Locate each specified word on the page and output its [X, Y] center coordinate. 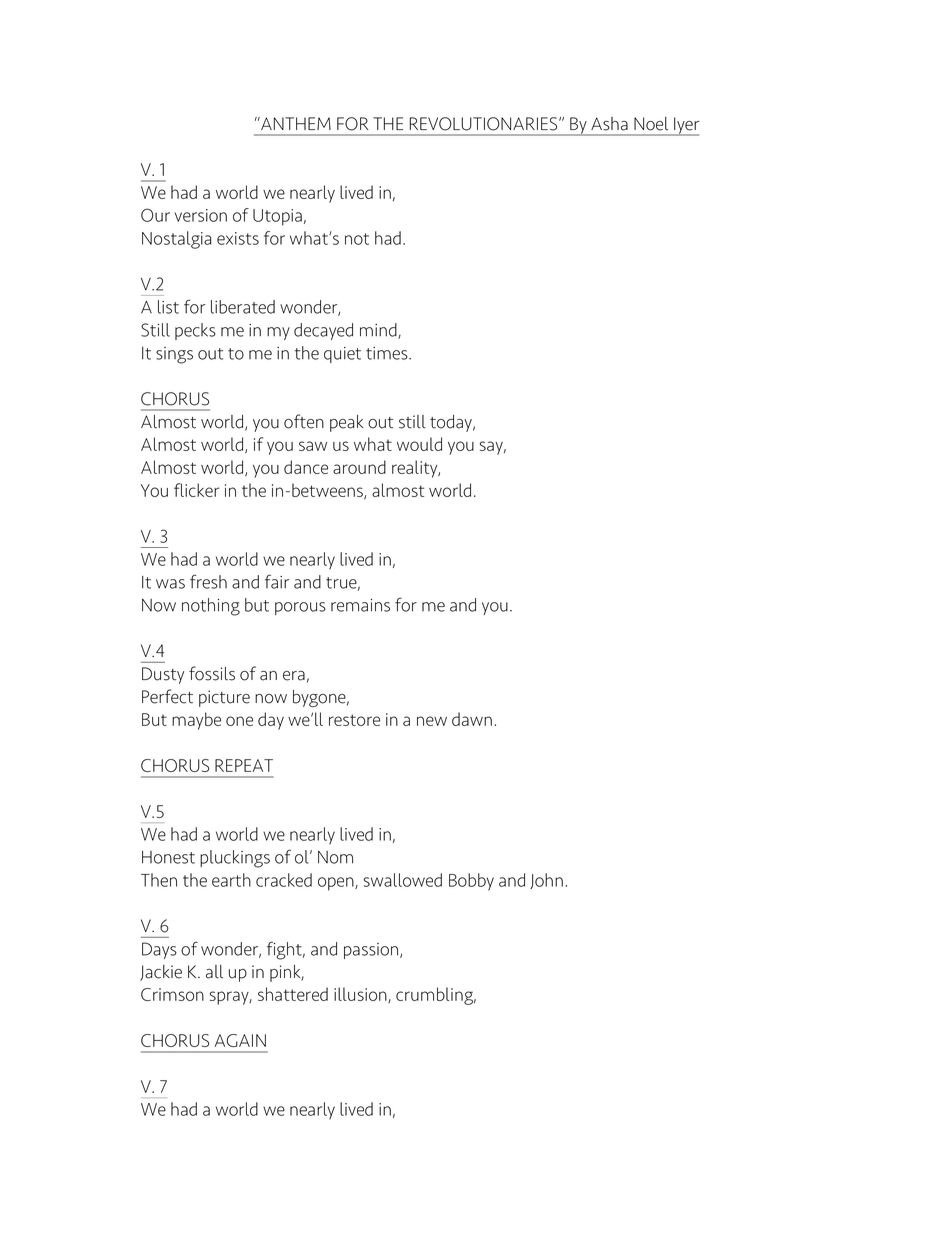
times [388, 353]
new [432, 721]
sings [174, 355]
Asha [609, 124]
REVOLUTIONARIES [485, 124]
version [201, 215]
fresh [208, 581]
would [419, 444]
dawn [472, 719]
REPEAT [244, 765]
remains [360, 605]
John [546, 881]
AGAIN [240, 1040]
